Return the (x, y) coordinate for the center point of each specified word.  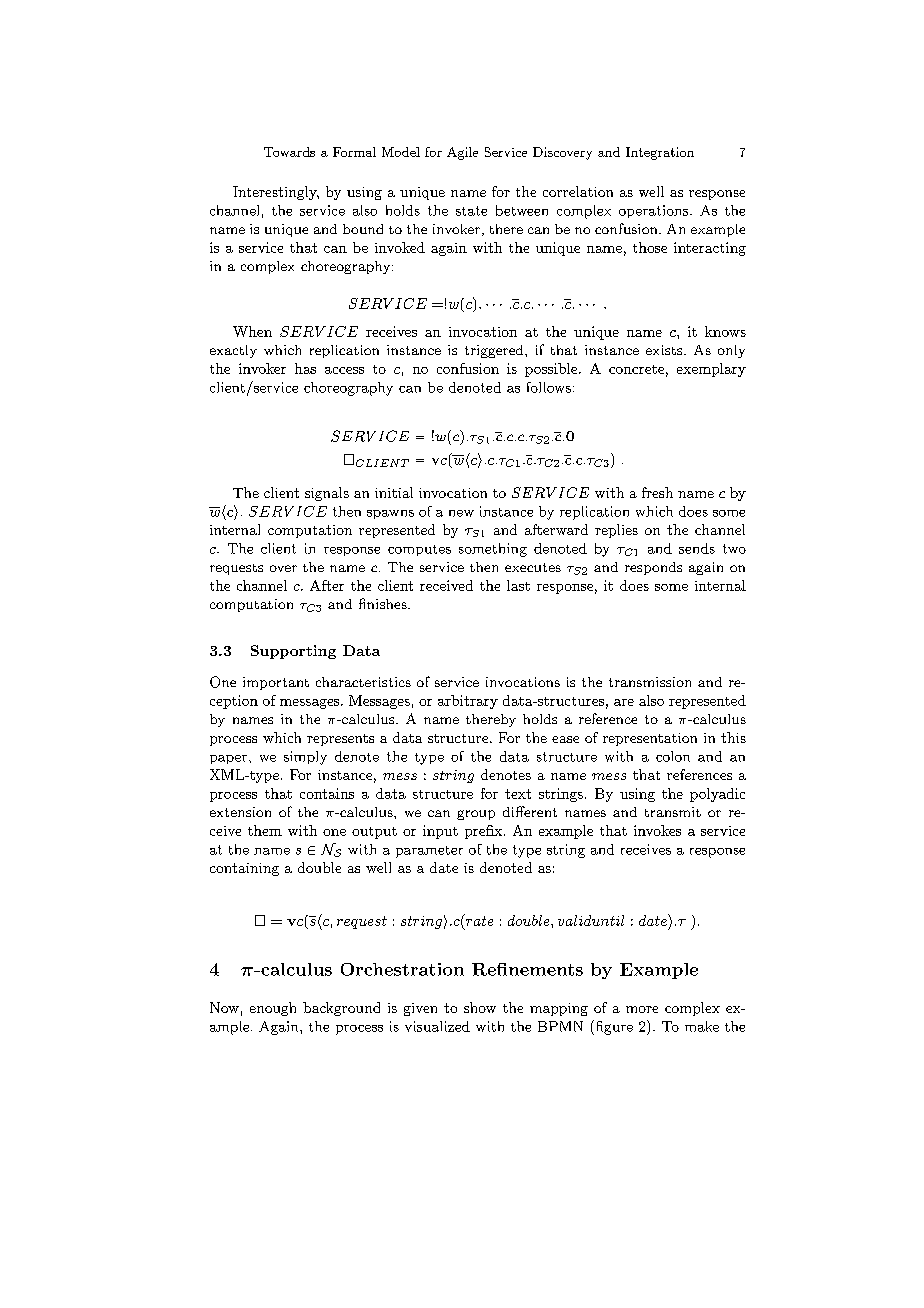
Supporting (293, 652)
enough (273, 1009)
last (518, 585)
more (642, 1009)
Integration (660, 153)
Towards (289, 152)
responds (653, 568)
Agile (462, 153)
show (480, 1007)
